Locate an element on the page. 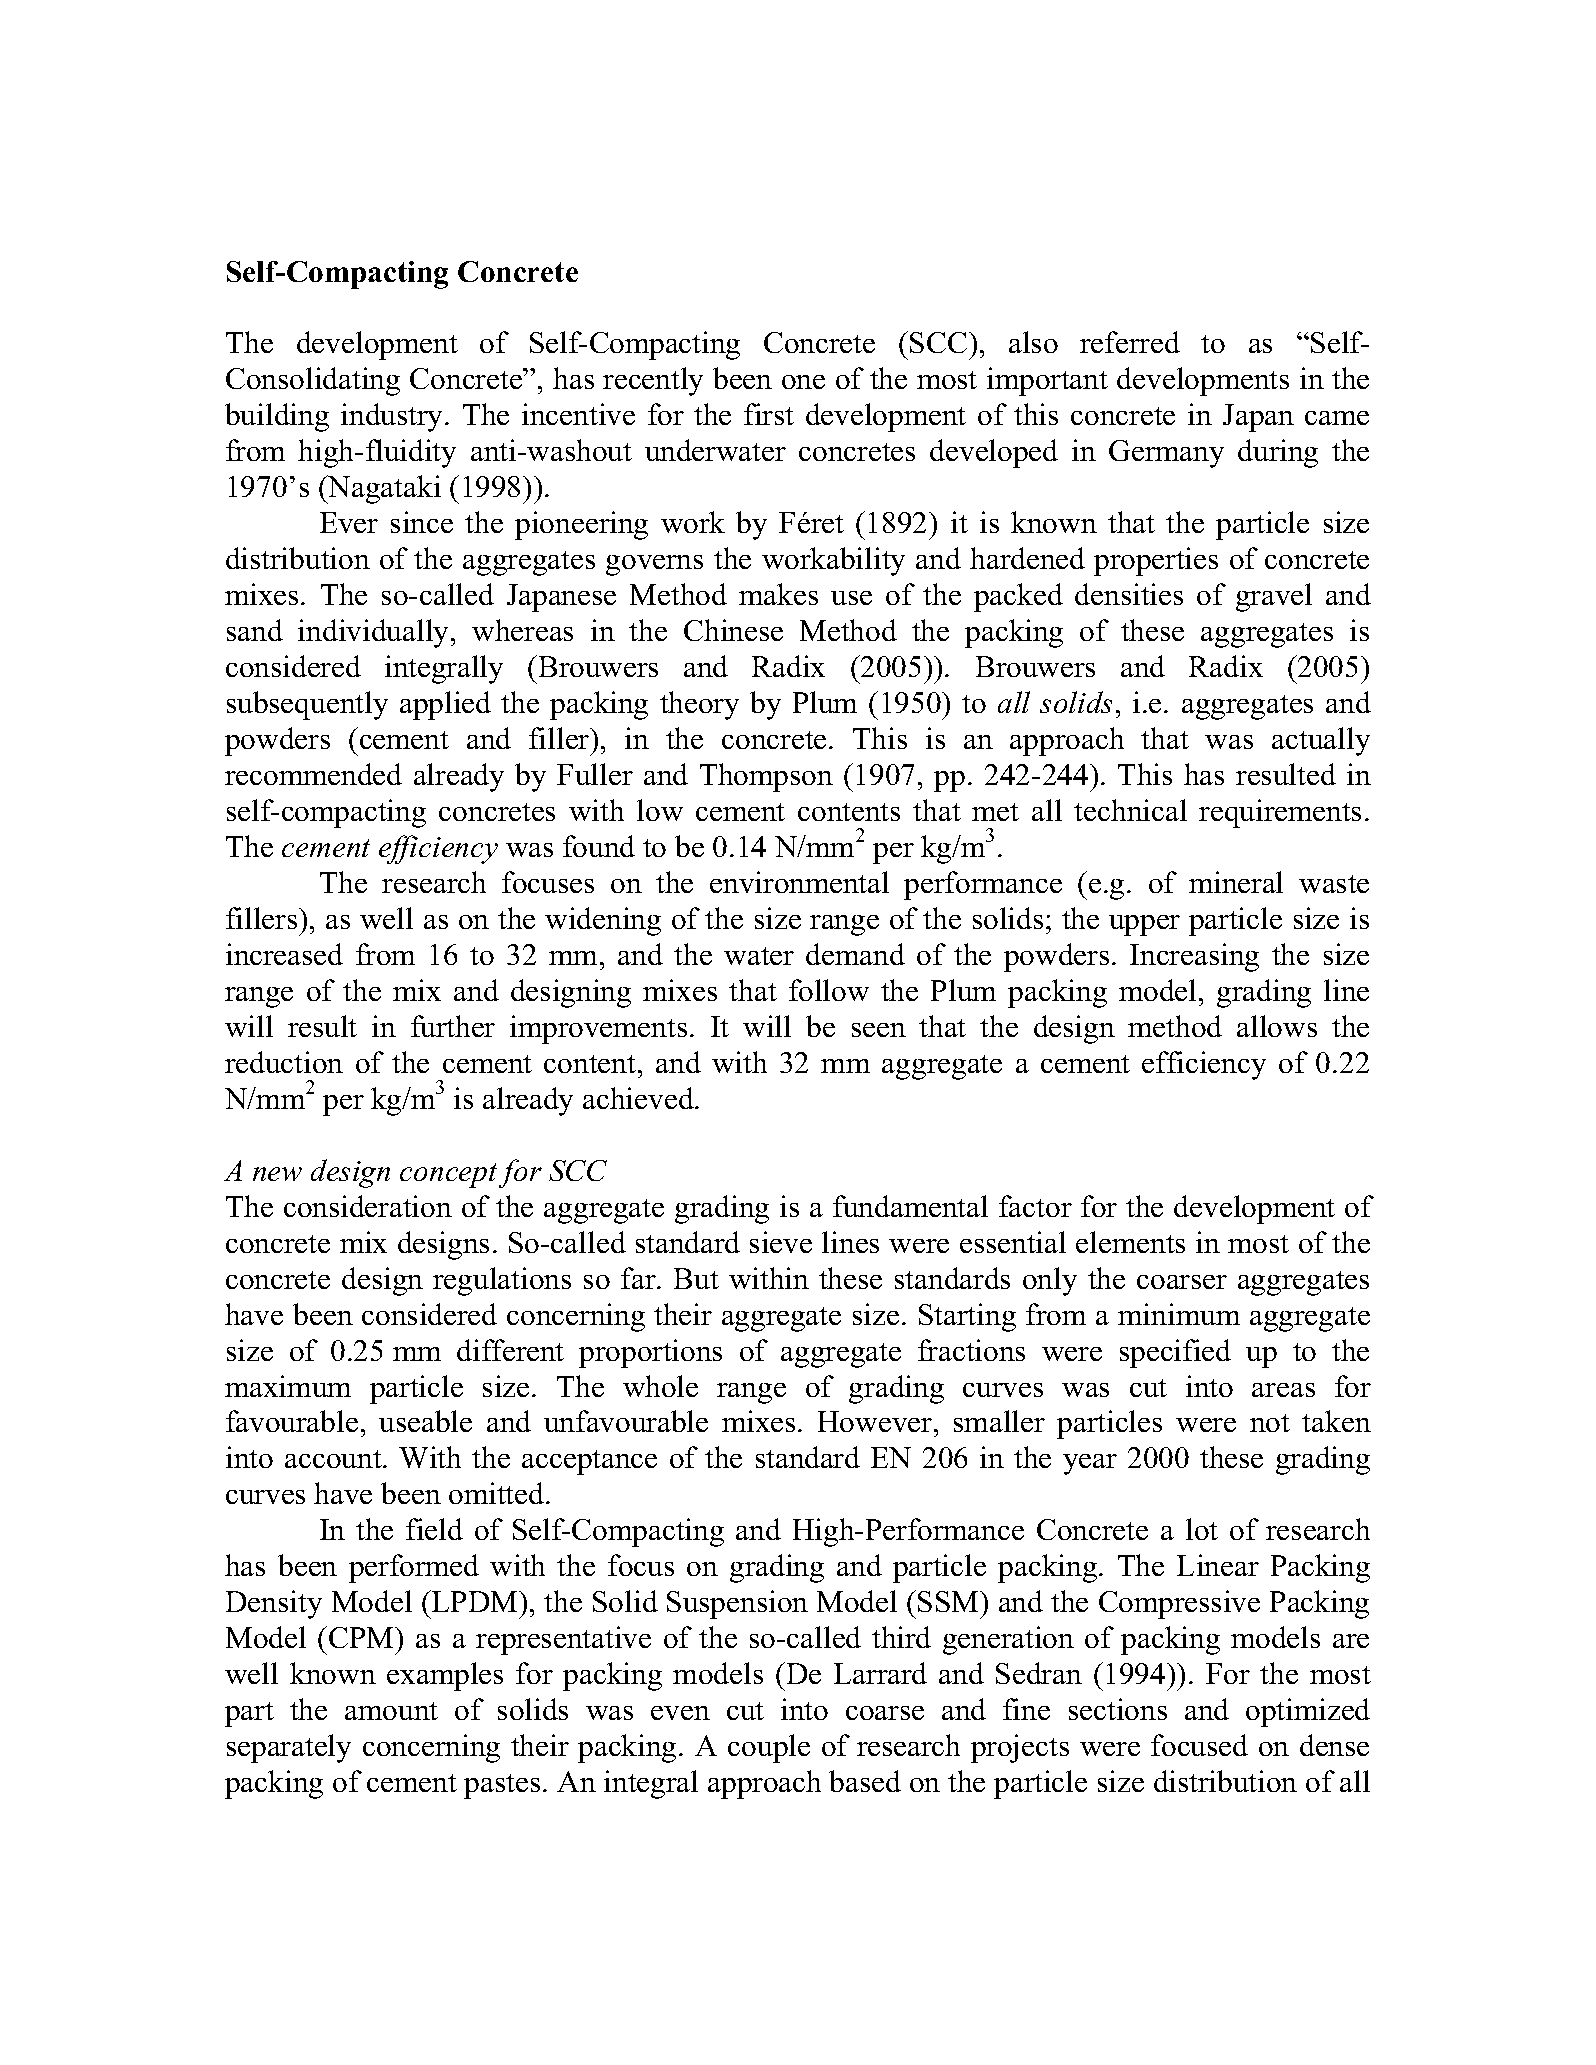 This page has height=2065, width=1596. actually is located at coordinates (1321, 741).
